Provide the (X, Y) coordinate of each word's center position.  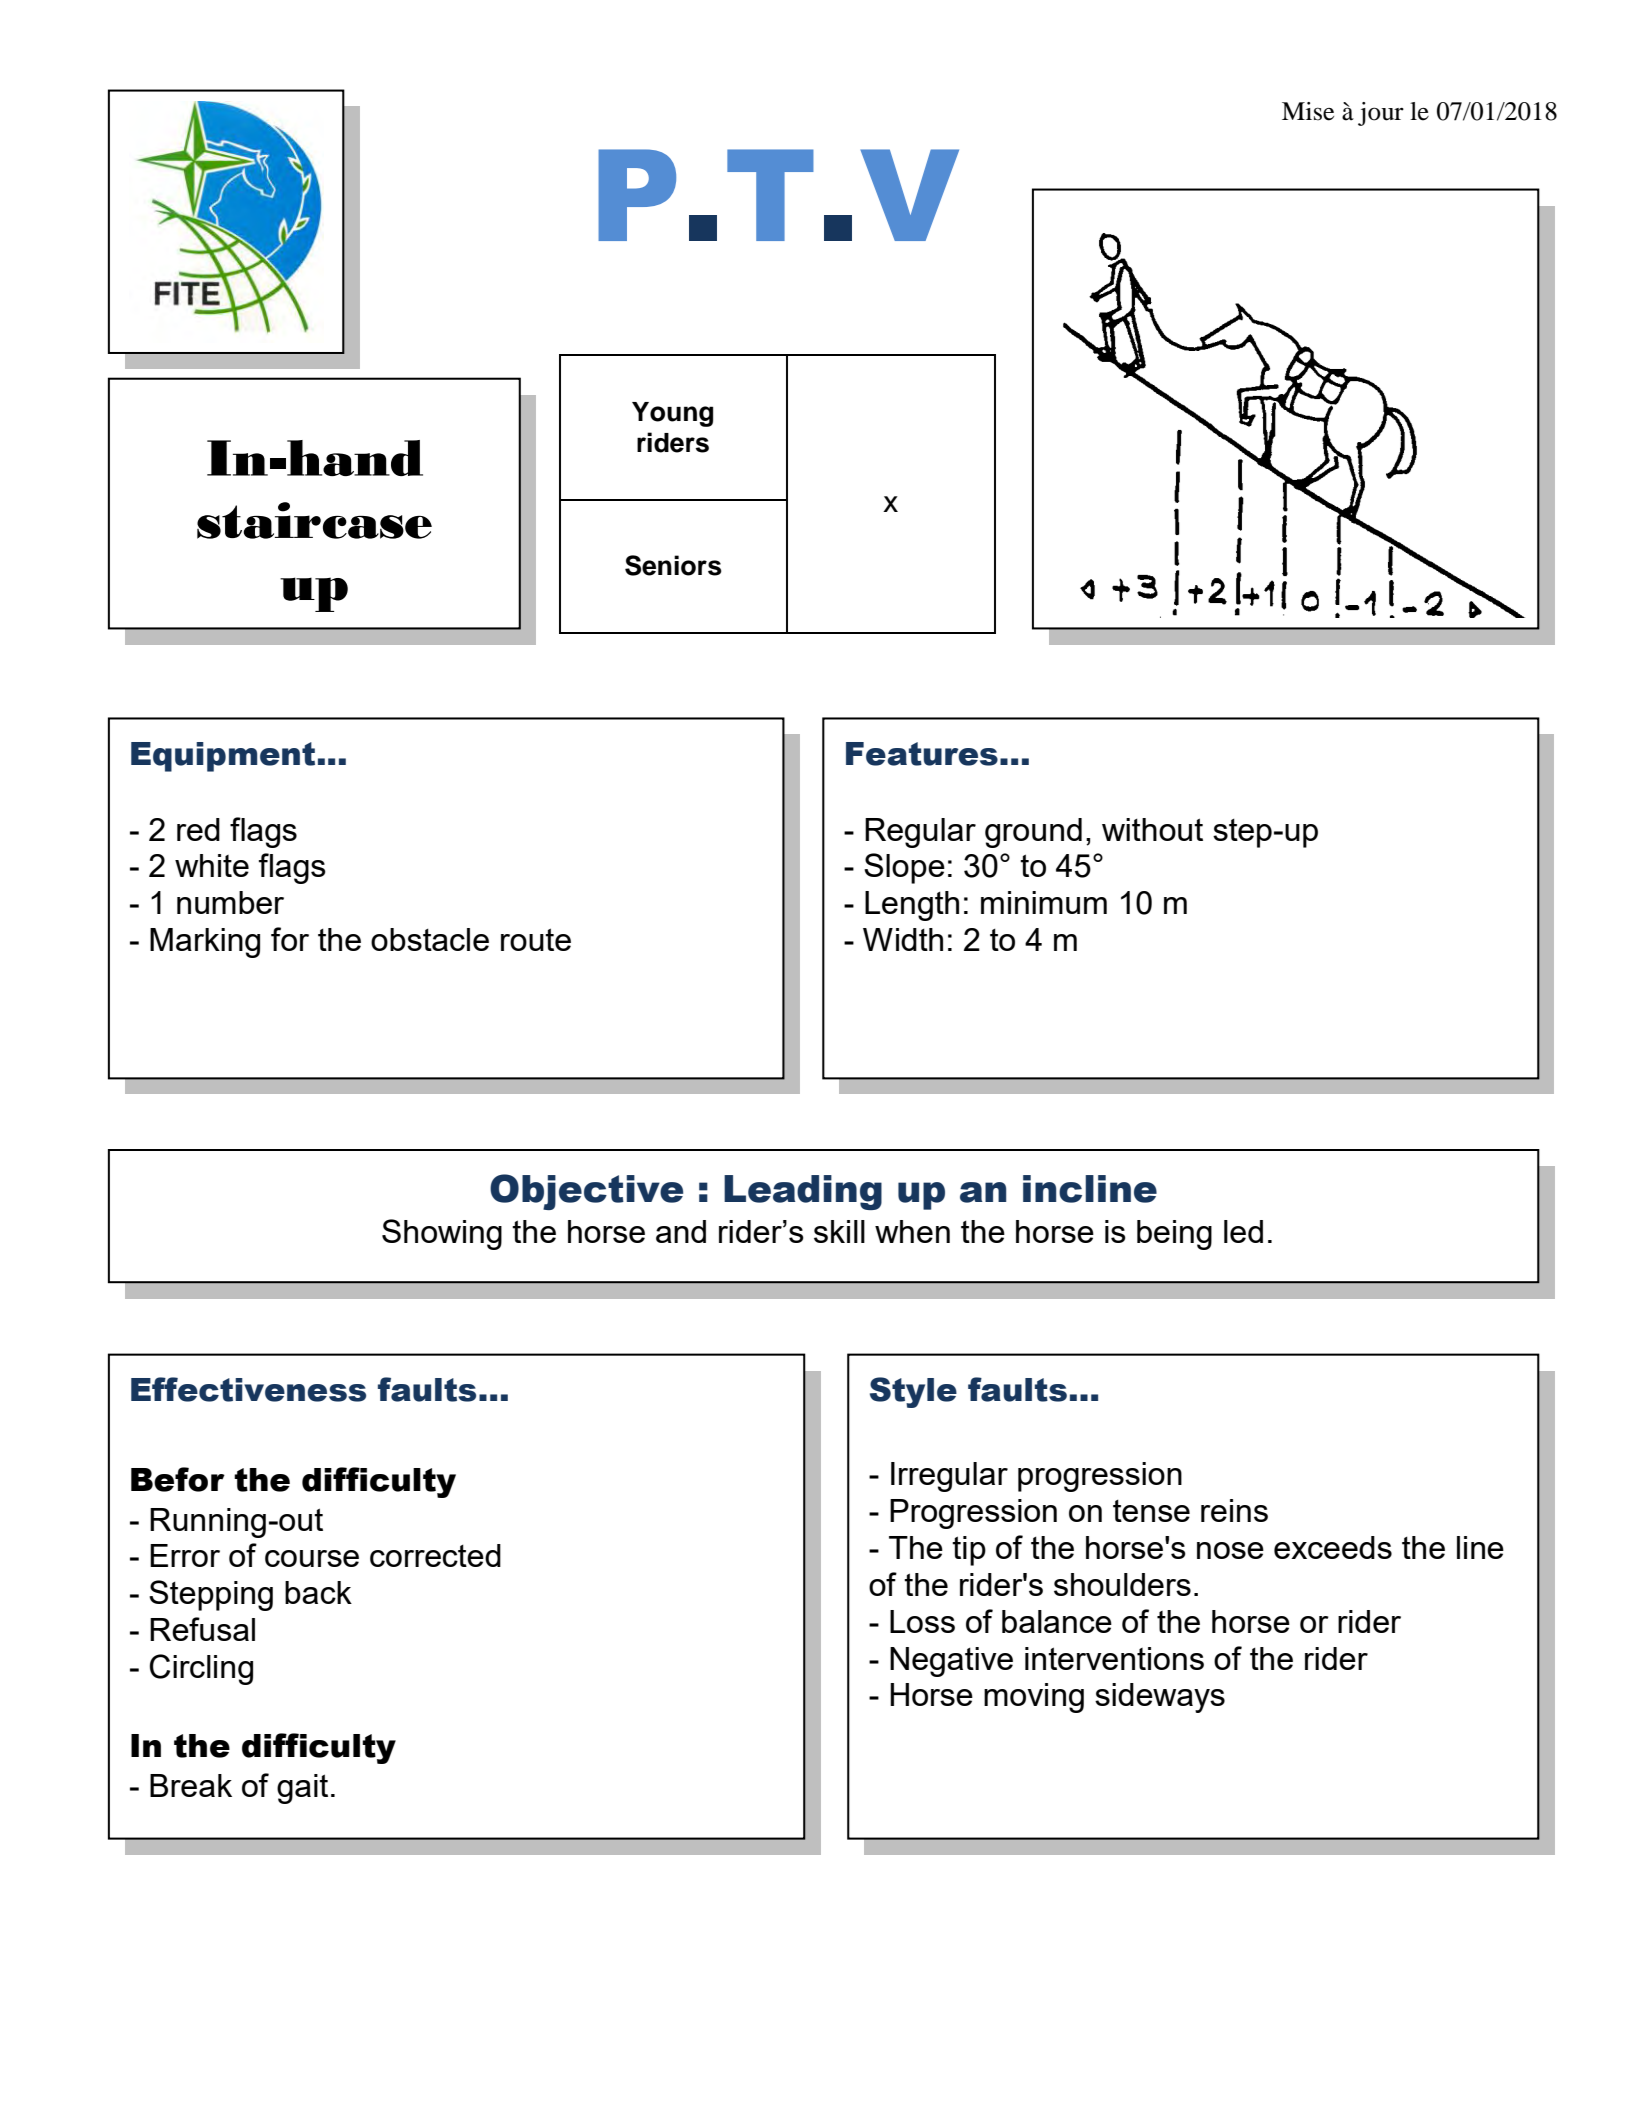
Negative (951, 1662)
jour (1381, 114)
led (1243, 1231)
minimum (1044, 902)
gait (302, 1789)
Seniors (673, 565)
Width (903, 939)
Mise (1308, 111)
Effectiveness (248, 1389)
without (1152, 829)
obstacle (430, 939)
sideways (1160, 1698)
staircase (314, 520)
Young (672, 414)
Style (913, 1392)
